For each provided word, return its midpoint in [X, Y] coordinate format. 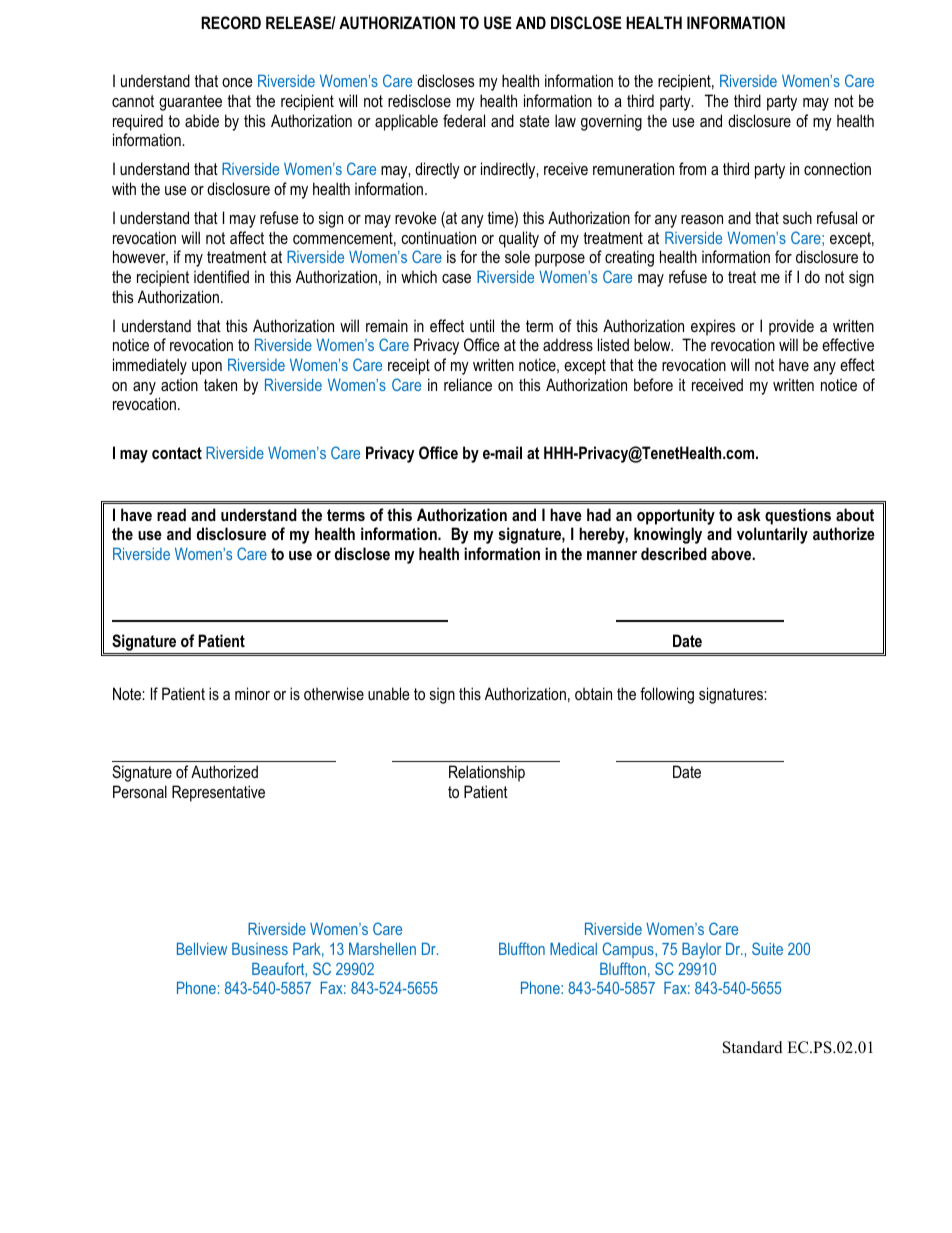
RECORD [231, 22]
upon [207, 368]
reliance [468, 384]
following [667, 695]
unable [389, 693]
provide [791, 327]
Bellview [202, 948]
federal [464, 120]
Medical [573, 948]
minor [252, 693]
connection [837, 168]
